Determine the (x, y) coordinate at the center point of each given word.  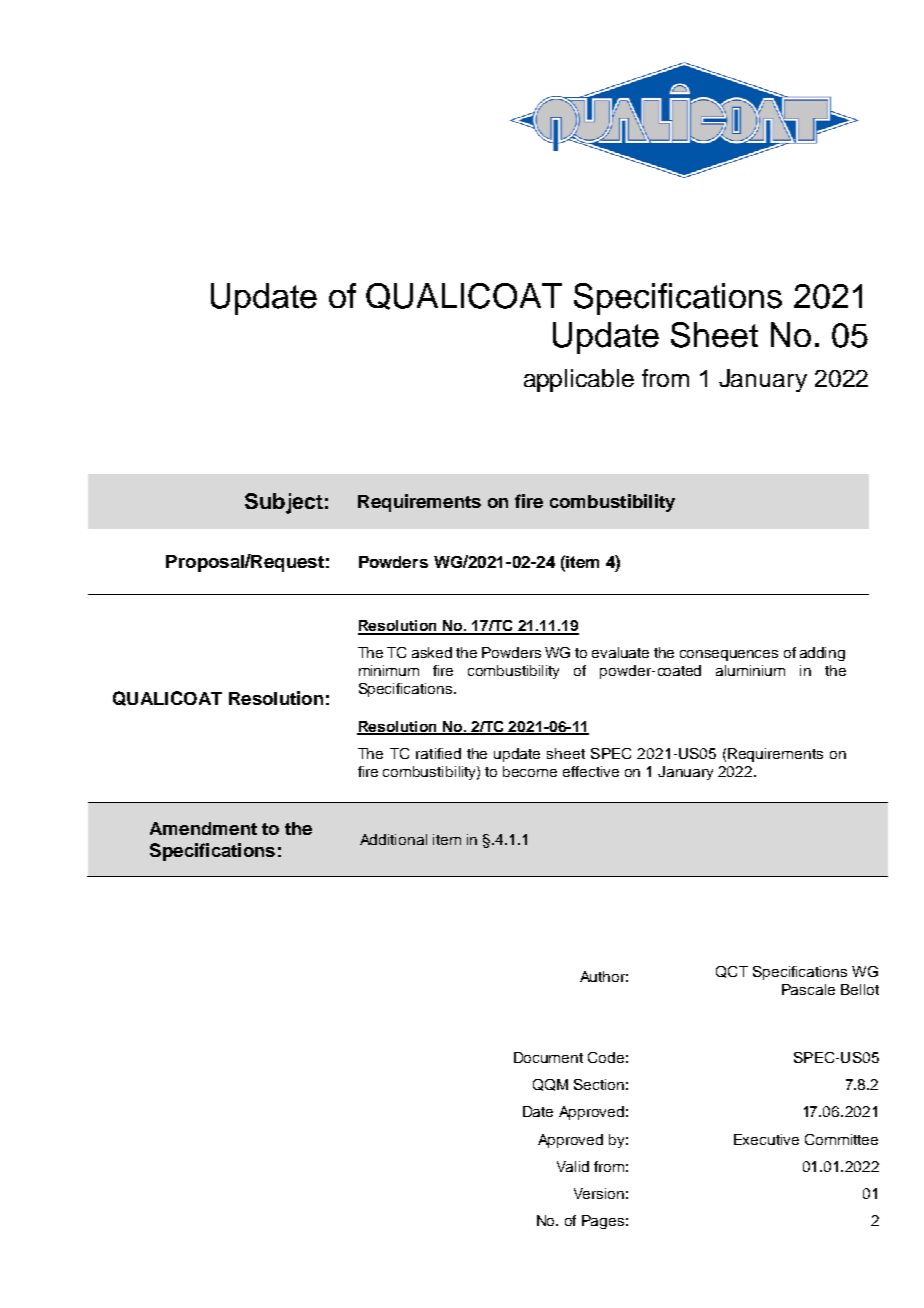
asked (432, 652)
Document (548, 1057)
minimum (389, 670)
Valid (573, 1166)
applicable (579, 380)
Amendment (203, 828)
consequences (729, 655)
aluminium (750, 670)
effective (591, 771)
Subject (284, 503)
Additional (393, 839)
